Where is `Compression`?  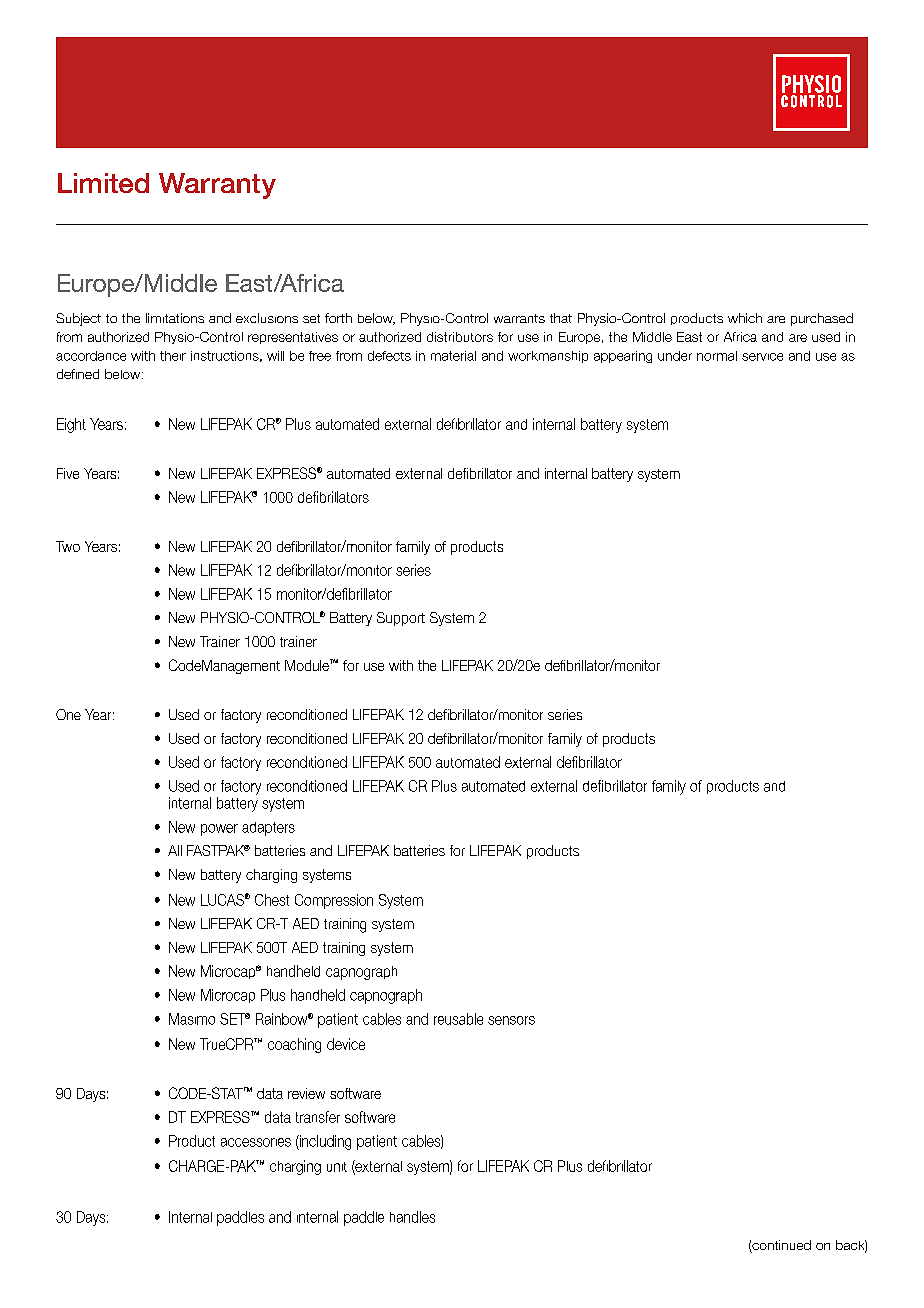
Compression is located at coordinates (334, 901).
